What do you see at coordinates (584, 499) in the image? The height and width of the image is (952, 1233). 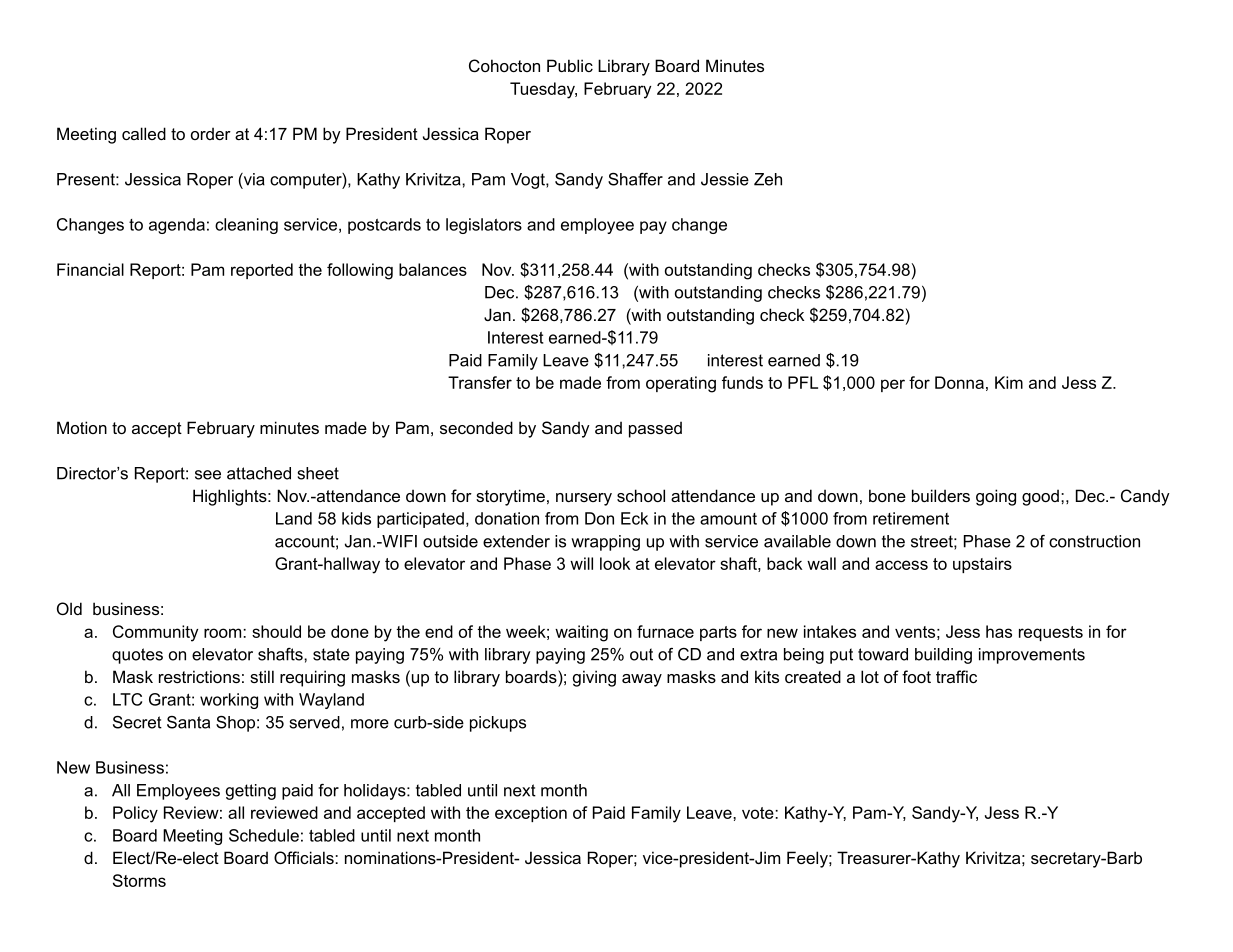 I see `nursery` at bounding box center [584, 499].
